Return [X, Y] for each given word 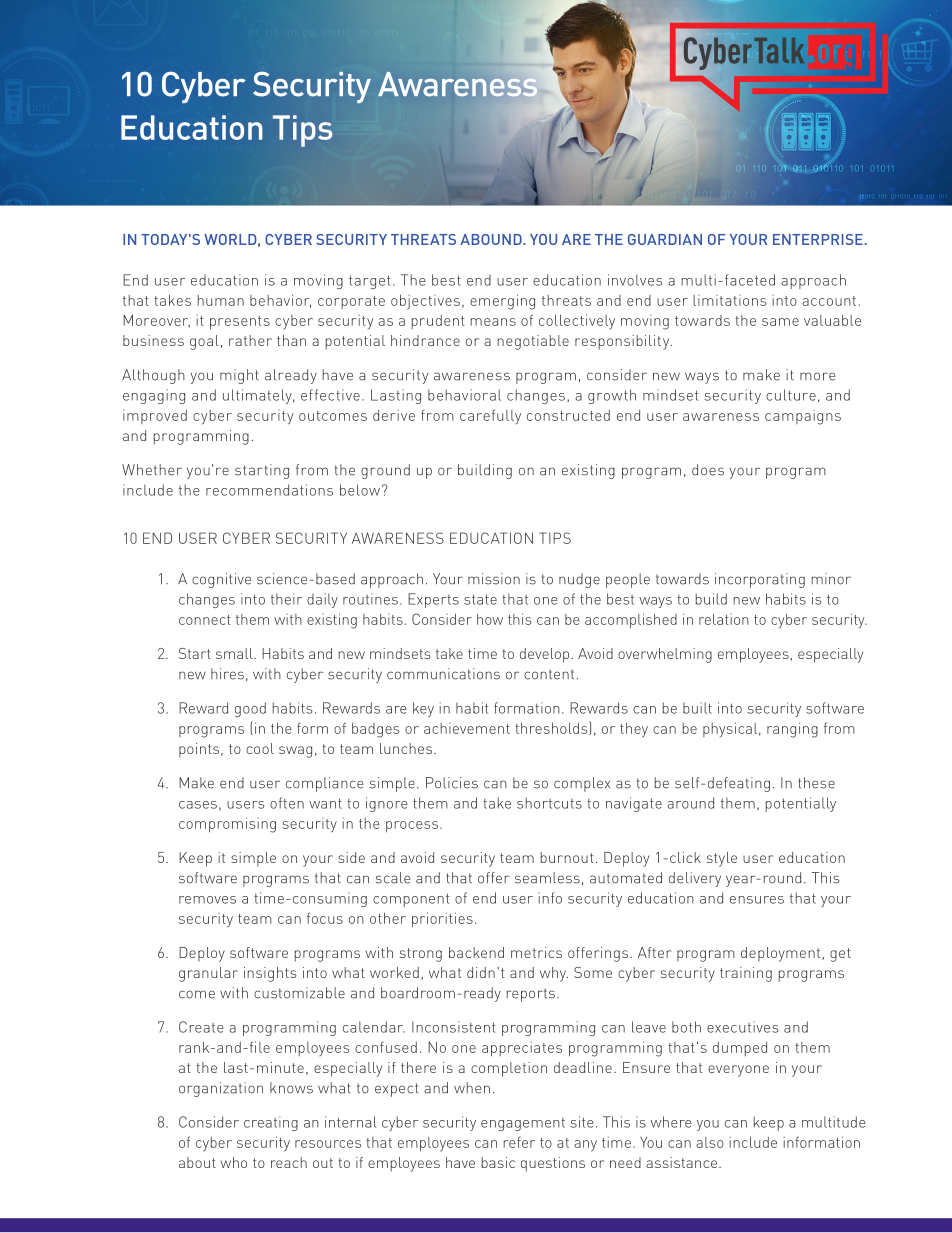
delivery [695, 879]
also [710, 1142]
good [250, 709]
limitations [730, 300]
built [697, 708]
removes [207, 900]
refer [519, 1142]
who [234, 1162]
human [221, 300]
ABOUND [492, 239]
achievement [467, 728]
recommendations [269, 490]
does [708, 470]
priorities [442, 920]
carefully [490, 416]
